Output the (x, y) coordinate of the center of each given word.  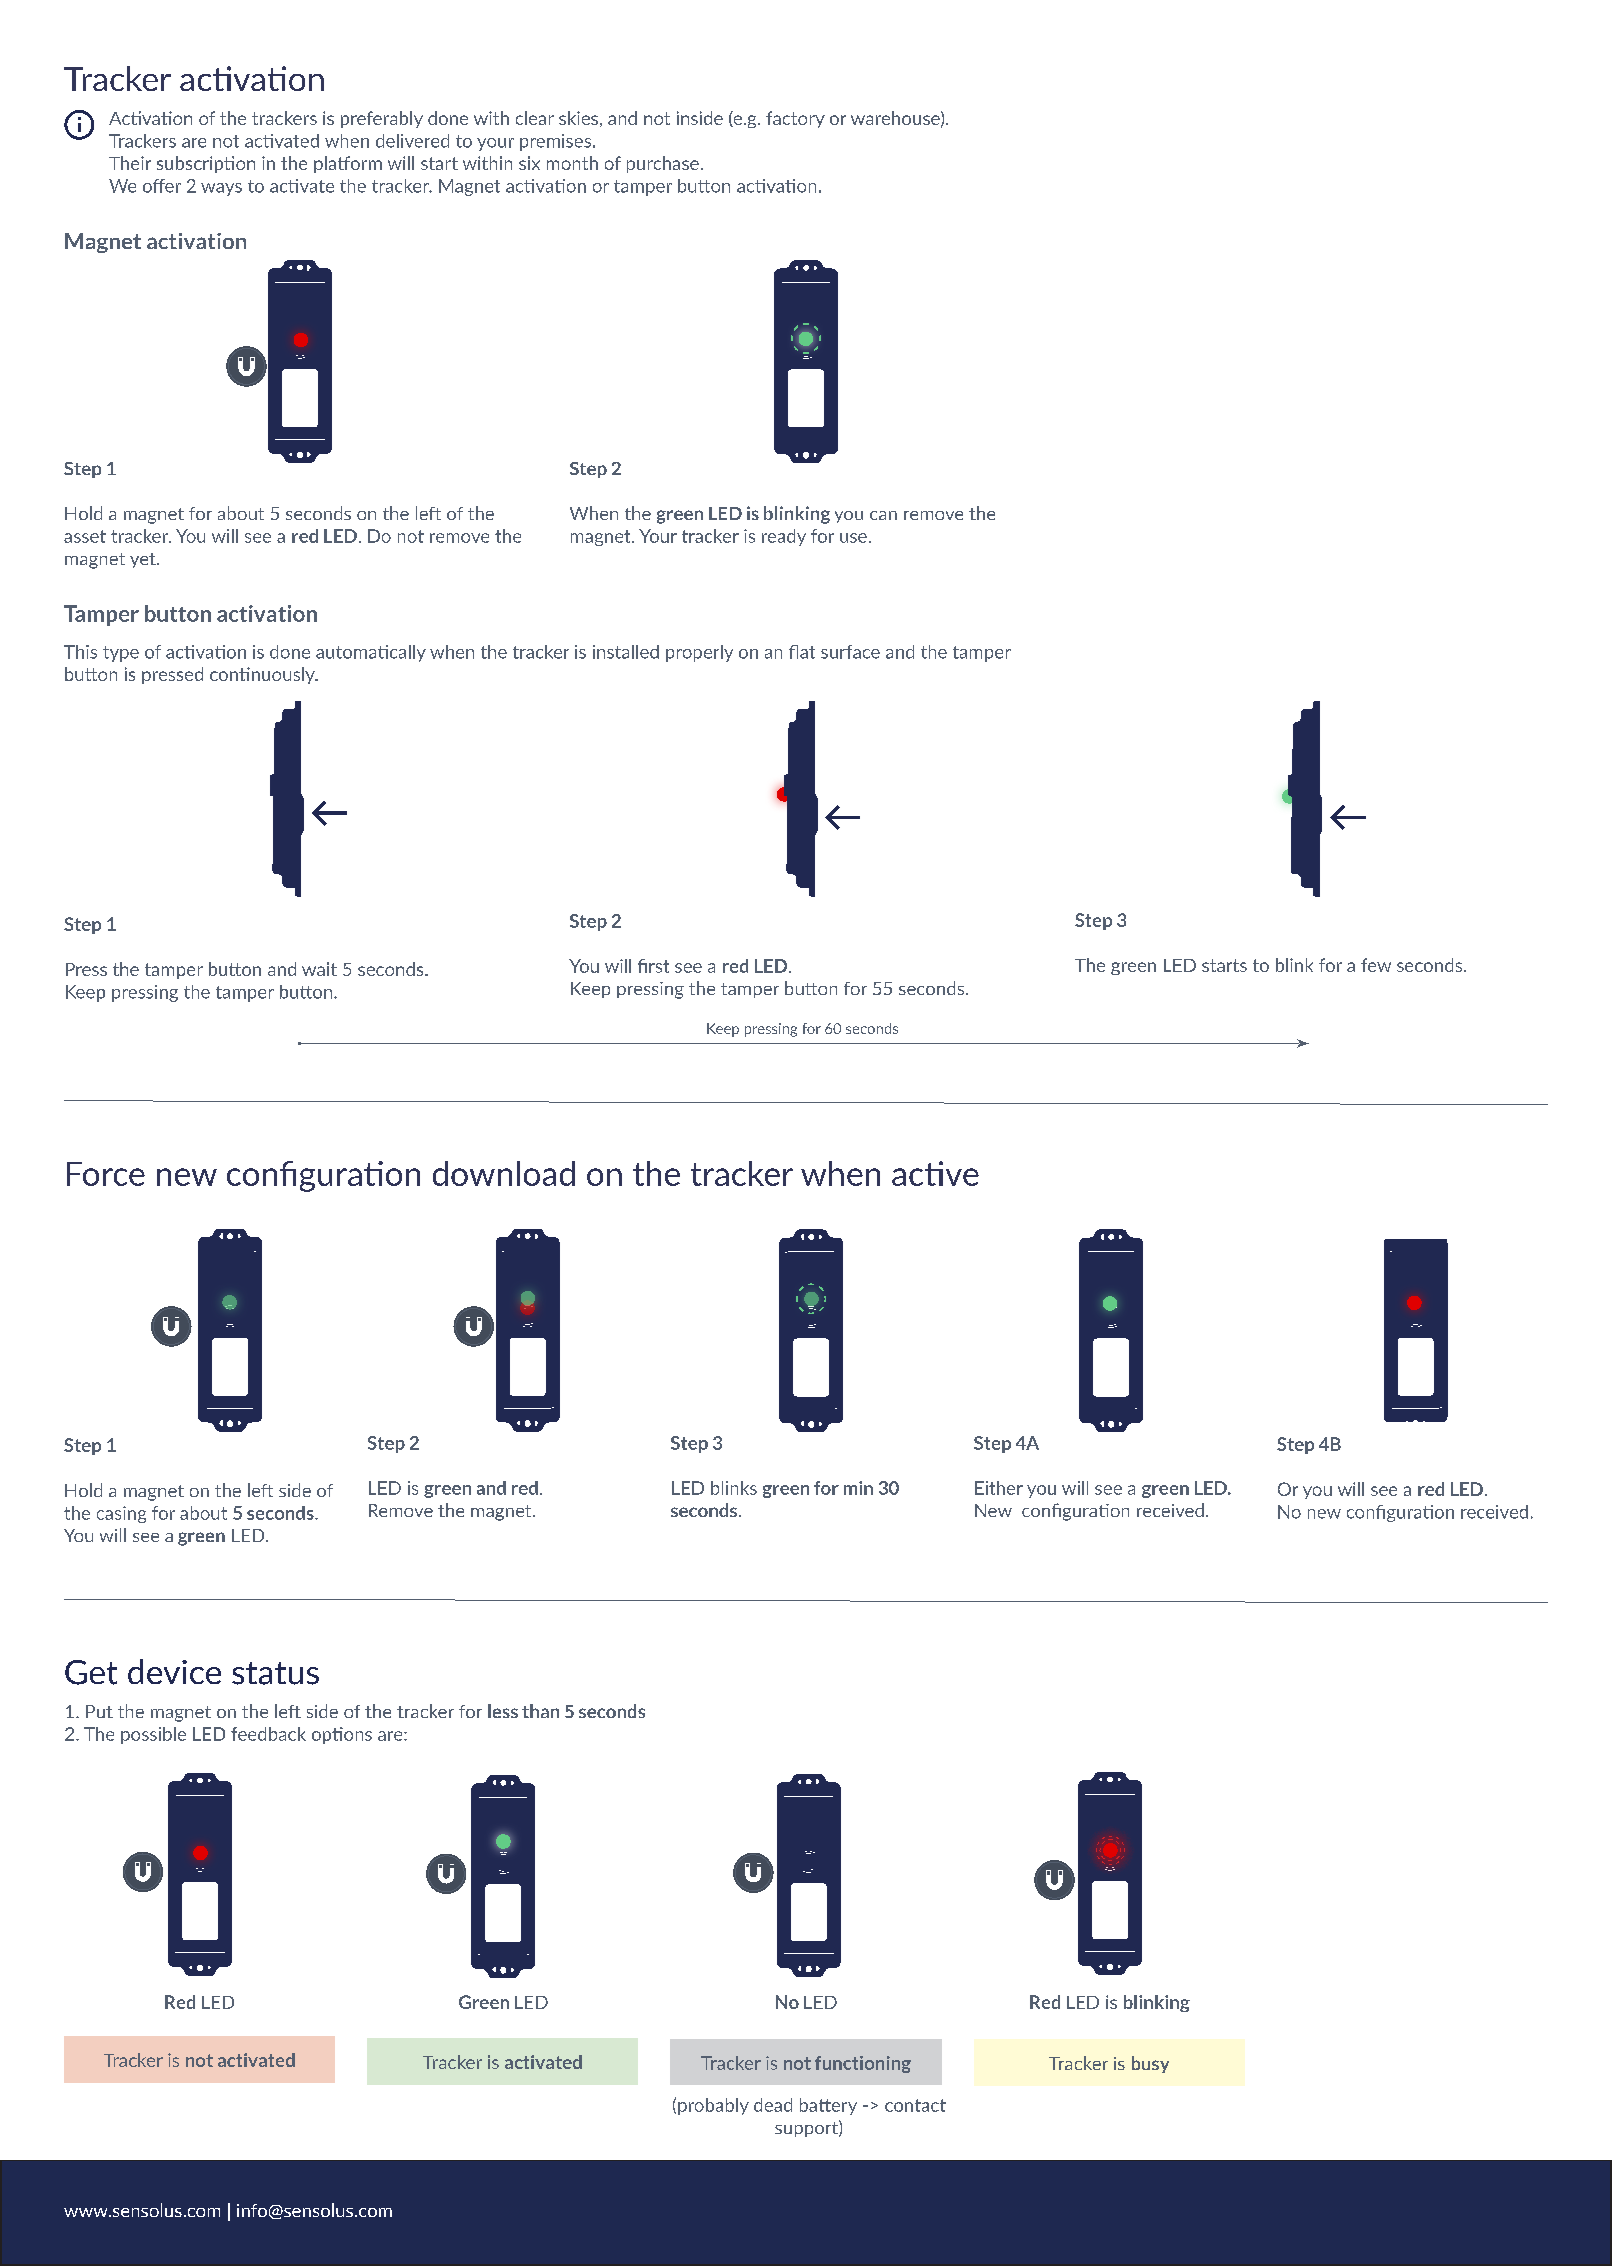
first (653, 966)
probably (713, 2106)
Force (106, 1174)
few (1376, 965)
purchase (663, 164)
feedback (268, 1734)
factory (795, 119)
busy (1150, 2064)
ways (221, 189)
